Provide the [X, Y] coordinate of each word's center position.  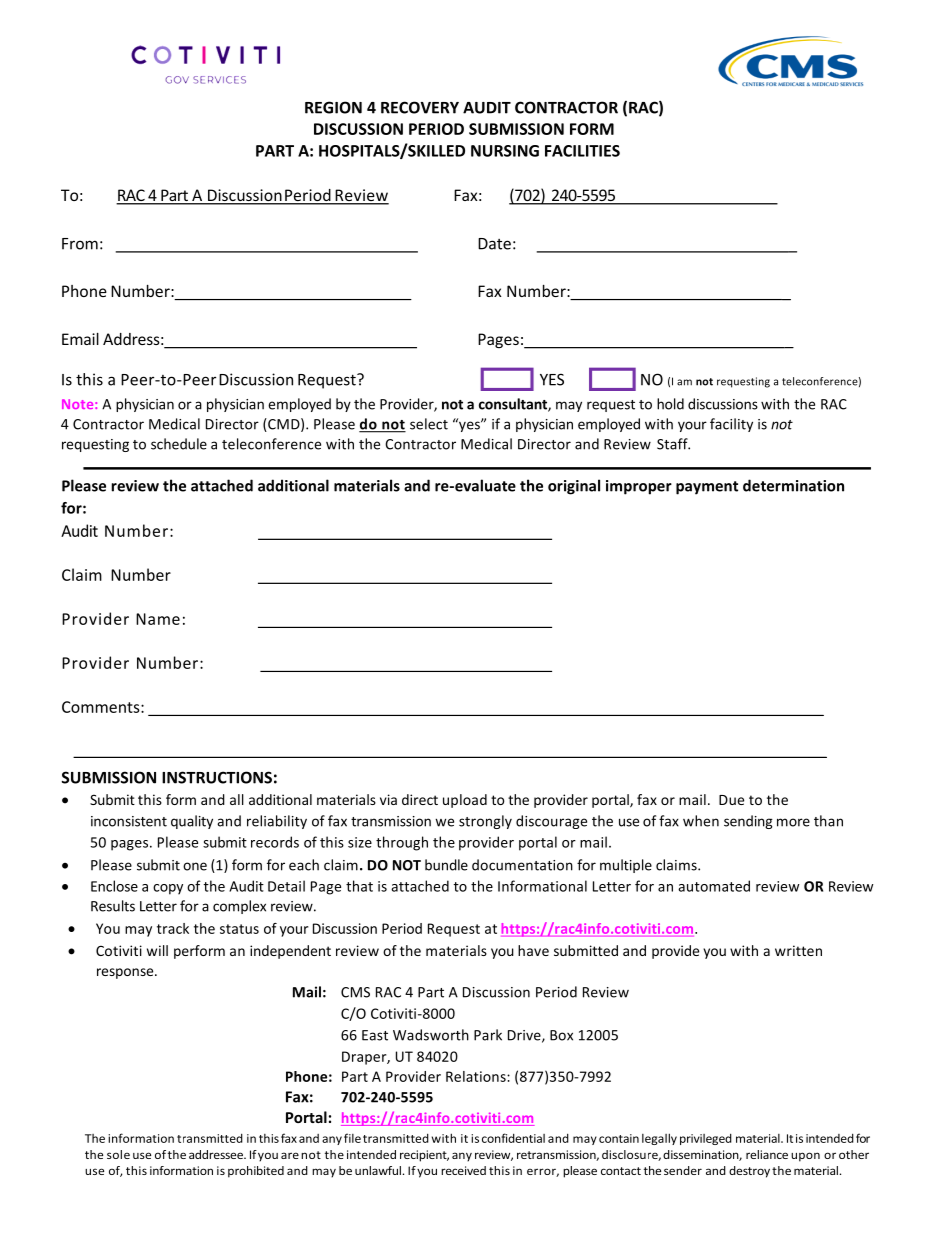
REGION [333, 107]
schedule [179, 444]
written [798, 950]
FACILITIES [582, 151]
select [429, 424]
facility [731, 425]
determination [793, 485]
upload [465, 801]
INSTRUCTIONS [217, 777]
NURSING [505, 151]
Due [731, 800]
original [574, 487]
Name [158, 619]
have [533, 950]
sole [118, 1154]
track [173, 928]
